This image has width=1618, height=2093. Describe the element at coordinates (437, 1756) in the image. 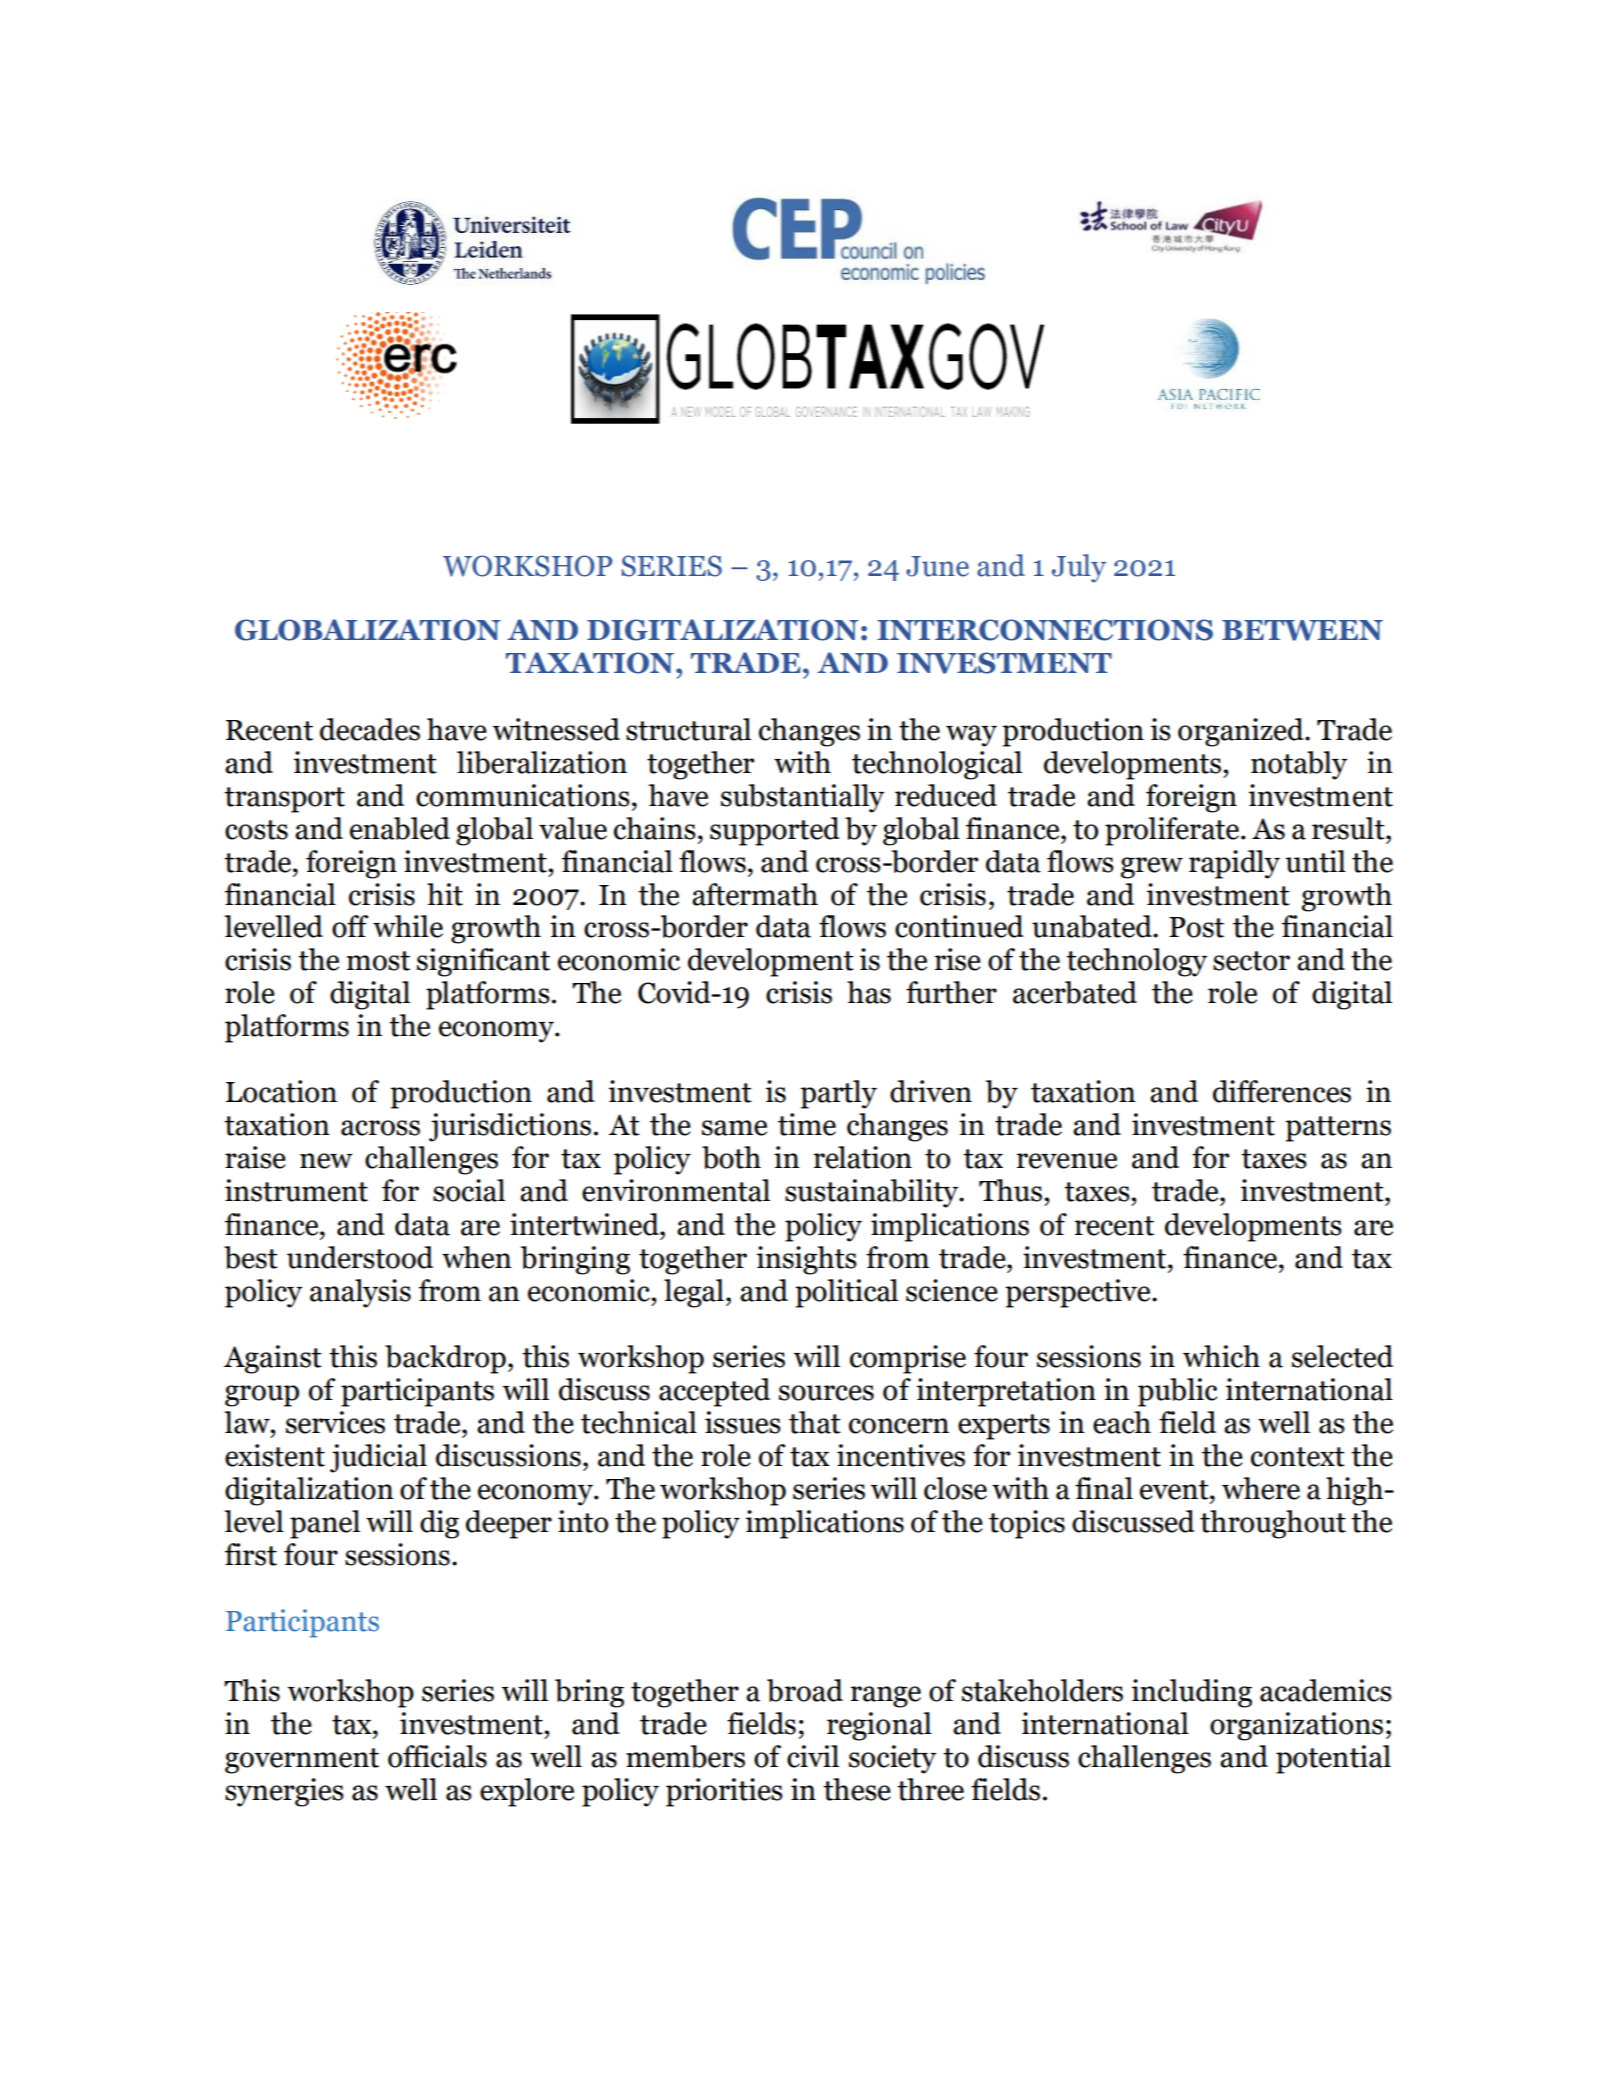

I see `officials` at that location.
